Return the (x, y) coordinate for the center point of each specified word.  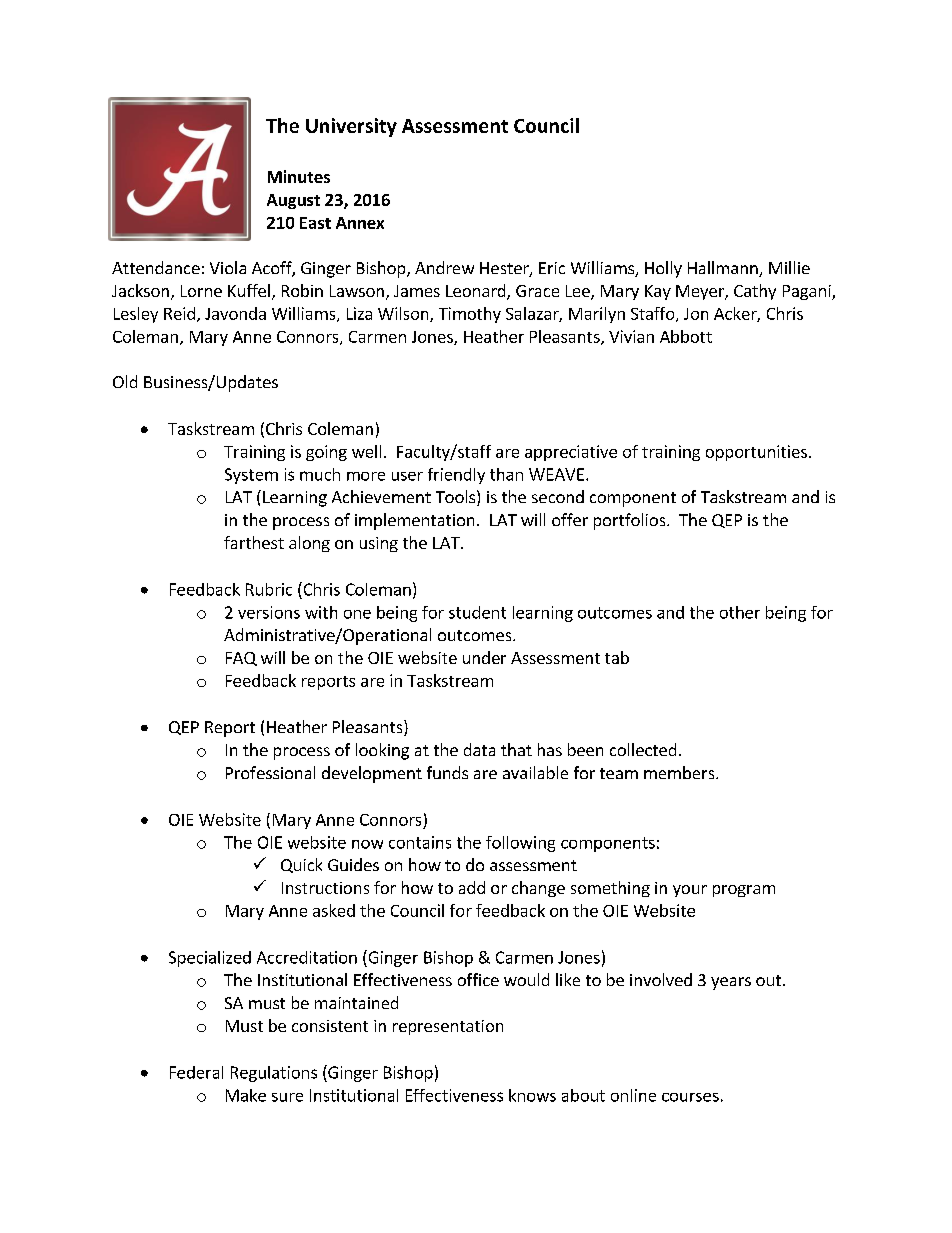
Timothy (470, 315)
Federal (196, 1072)
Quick (301, 865)
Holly (663, 269)
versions (269, 612)
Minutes (299, 176)
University (351, 127)
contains (420, 842)
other (740, 612)
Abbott (686, 336)
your (690, 891)
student (477, 612)
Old (125, 381)
